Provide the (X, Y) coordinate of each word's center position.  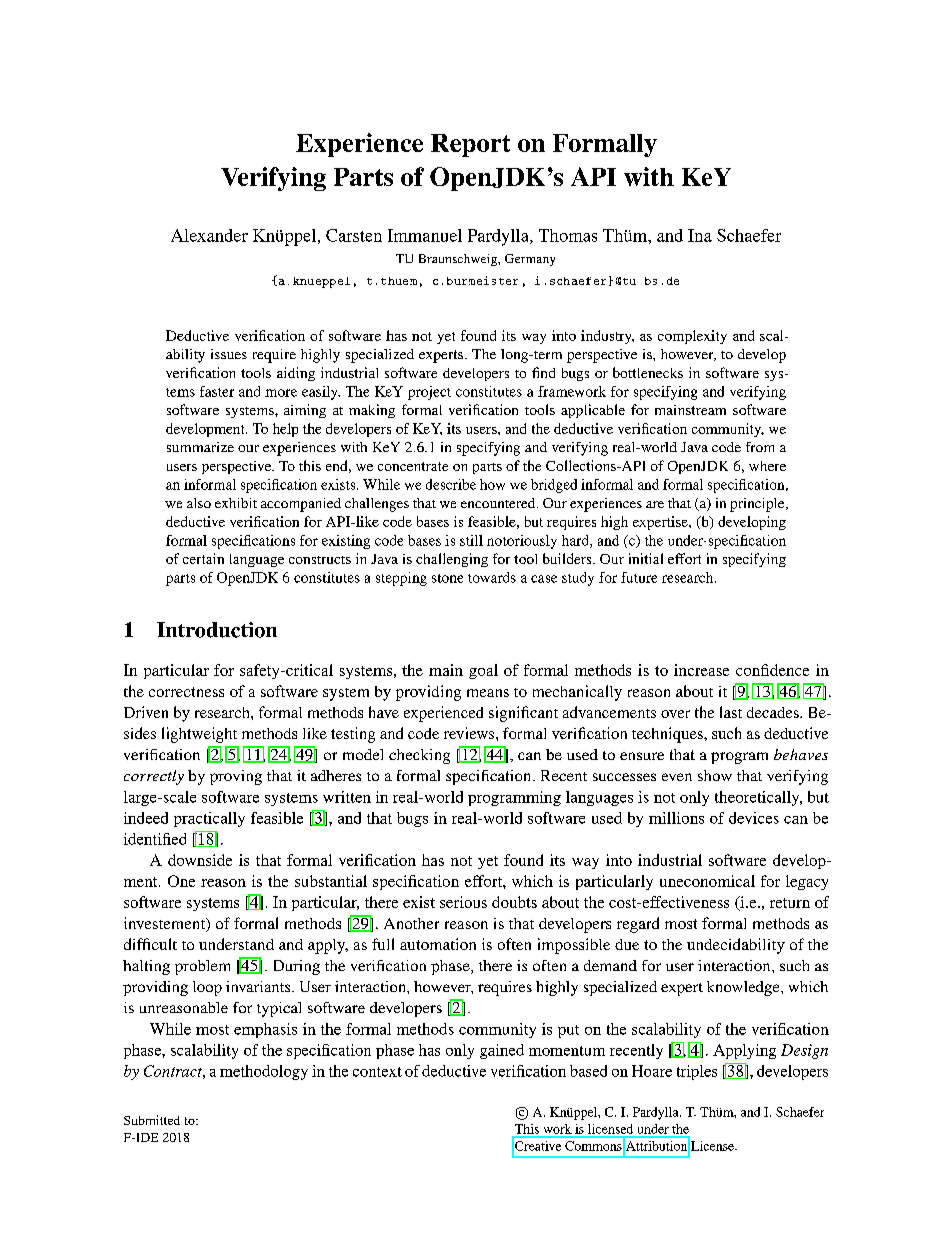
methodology (264, 1072)
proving (236, 777)
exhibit (236, 503)
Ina (700, 235)
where (767, 466)
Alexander (209, 235)
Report (470, 145)
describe (451, 484)
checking (419, 756)
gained (502, 1051)
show (715, 775)
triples (697, 1072)
